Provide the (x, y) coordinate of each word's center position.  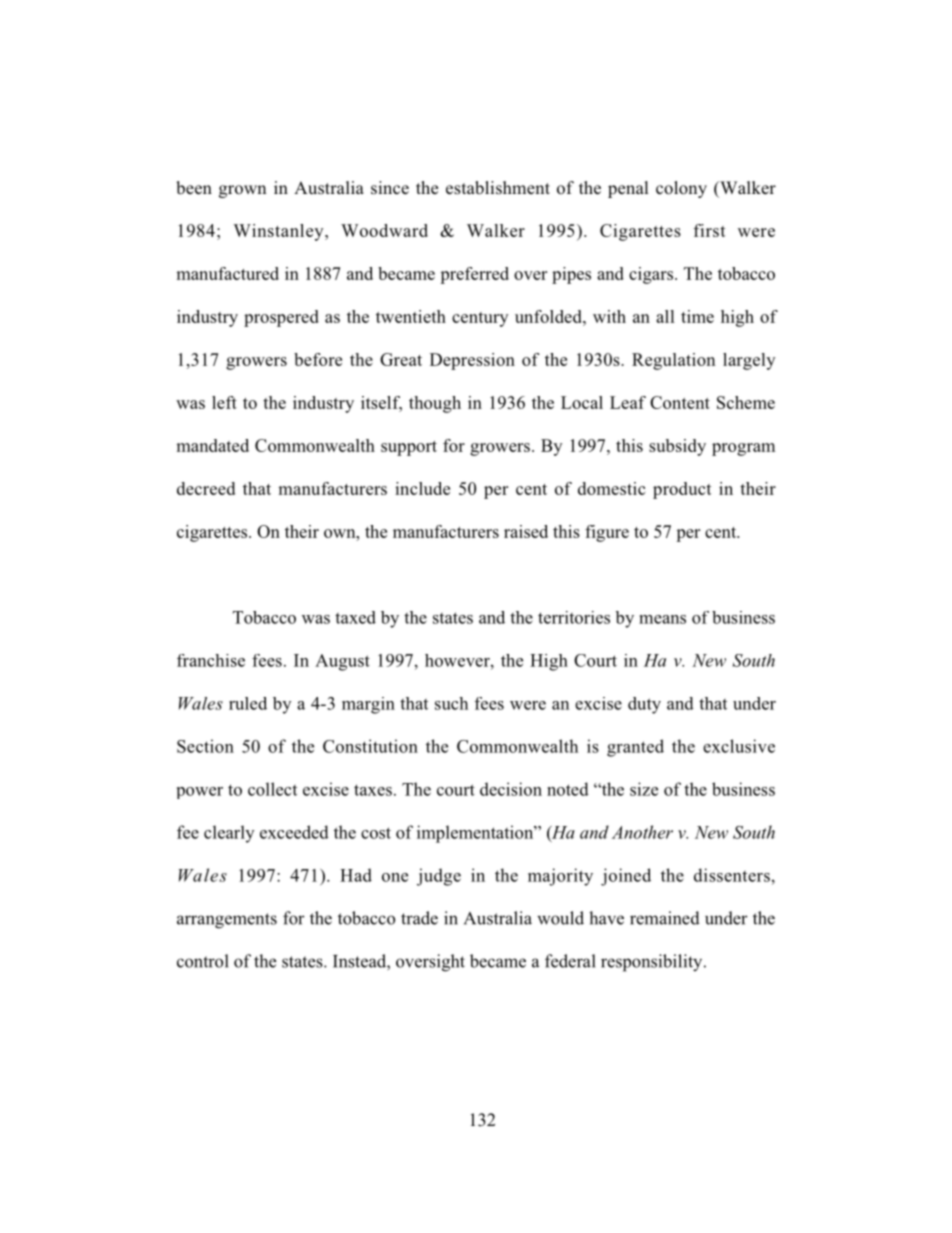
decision (511, 789)
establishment (498, 188)
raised (526, 531)
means (662, 619)
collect (272, 789)
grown (242, 191)
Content (680, 402)
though (435, 404)
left (224, 402)
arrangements (227, 921)
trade (419, 918)
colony (681, 189)
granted (635, 748)
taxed (355, 617)
